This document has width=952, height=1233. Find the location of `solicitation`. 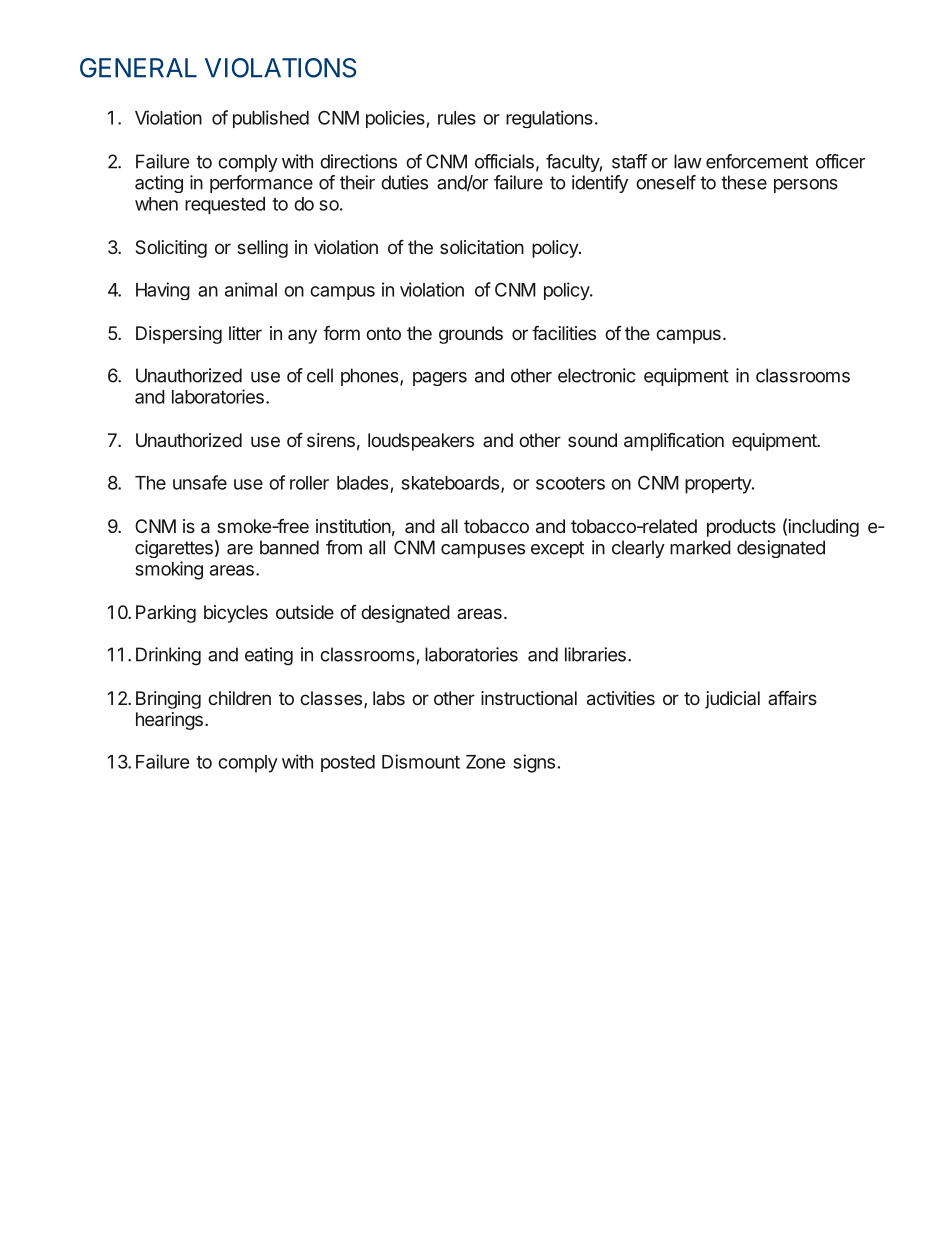

solicitation is located at coordinates (482, 247).
